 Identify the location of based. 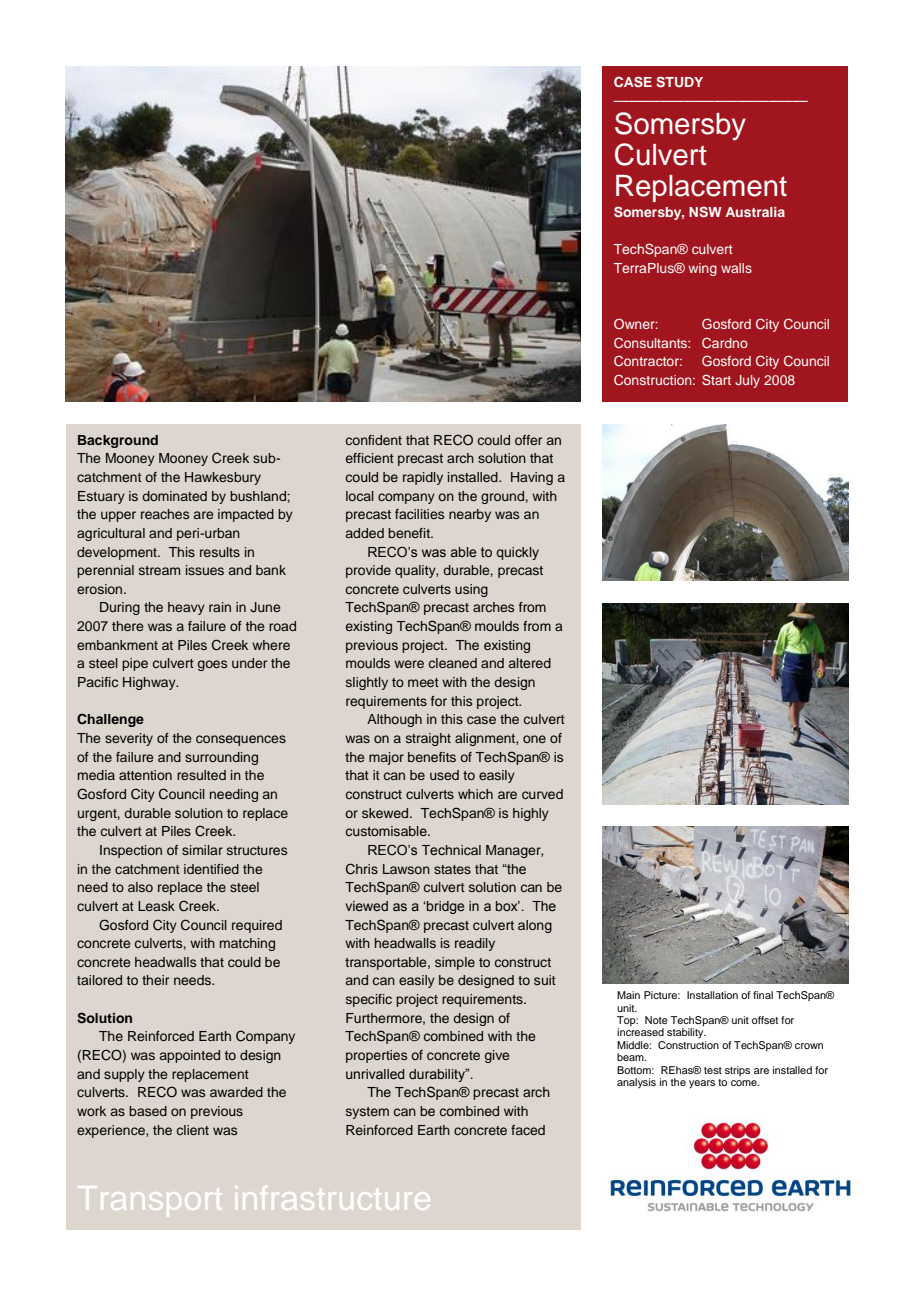
(148, 1111).
